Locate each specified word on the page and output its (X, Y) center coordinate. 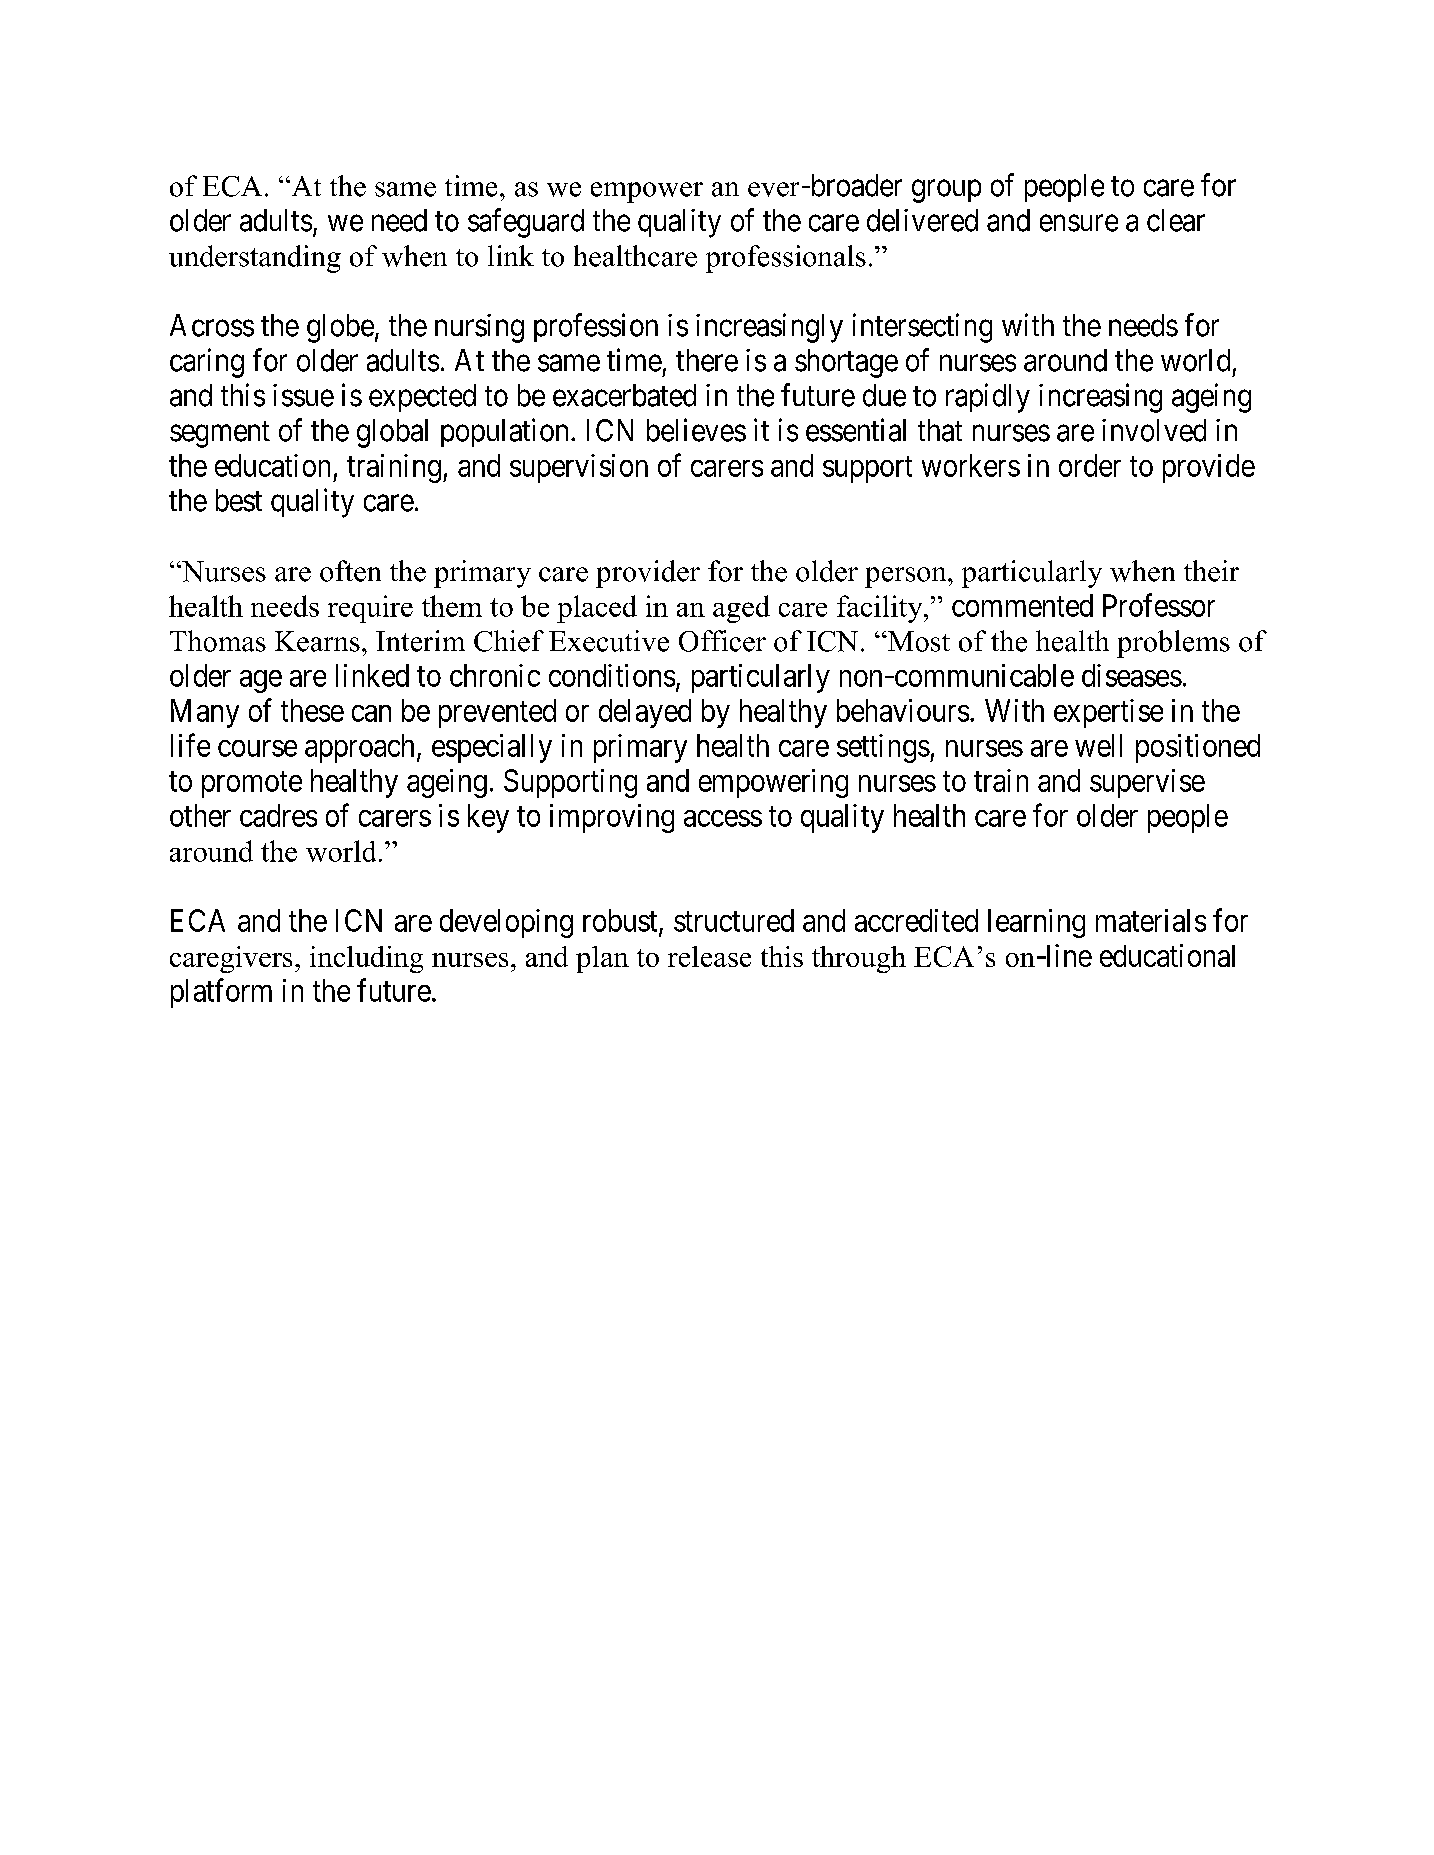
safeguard (526, 223)
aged (741, 609)
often (350, 571)
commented (1022, 605)
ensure (1079, 223)
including (366, 959)
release (709, 956)
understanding (255, 259)
